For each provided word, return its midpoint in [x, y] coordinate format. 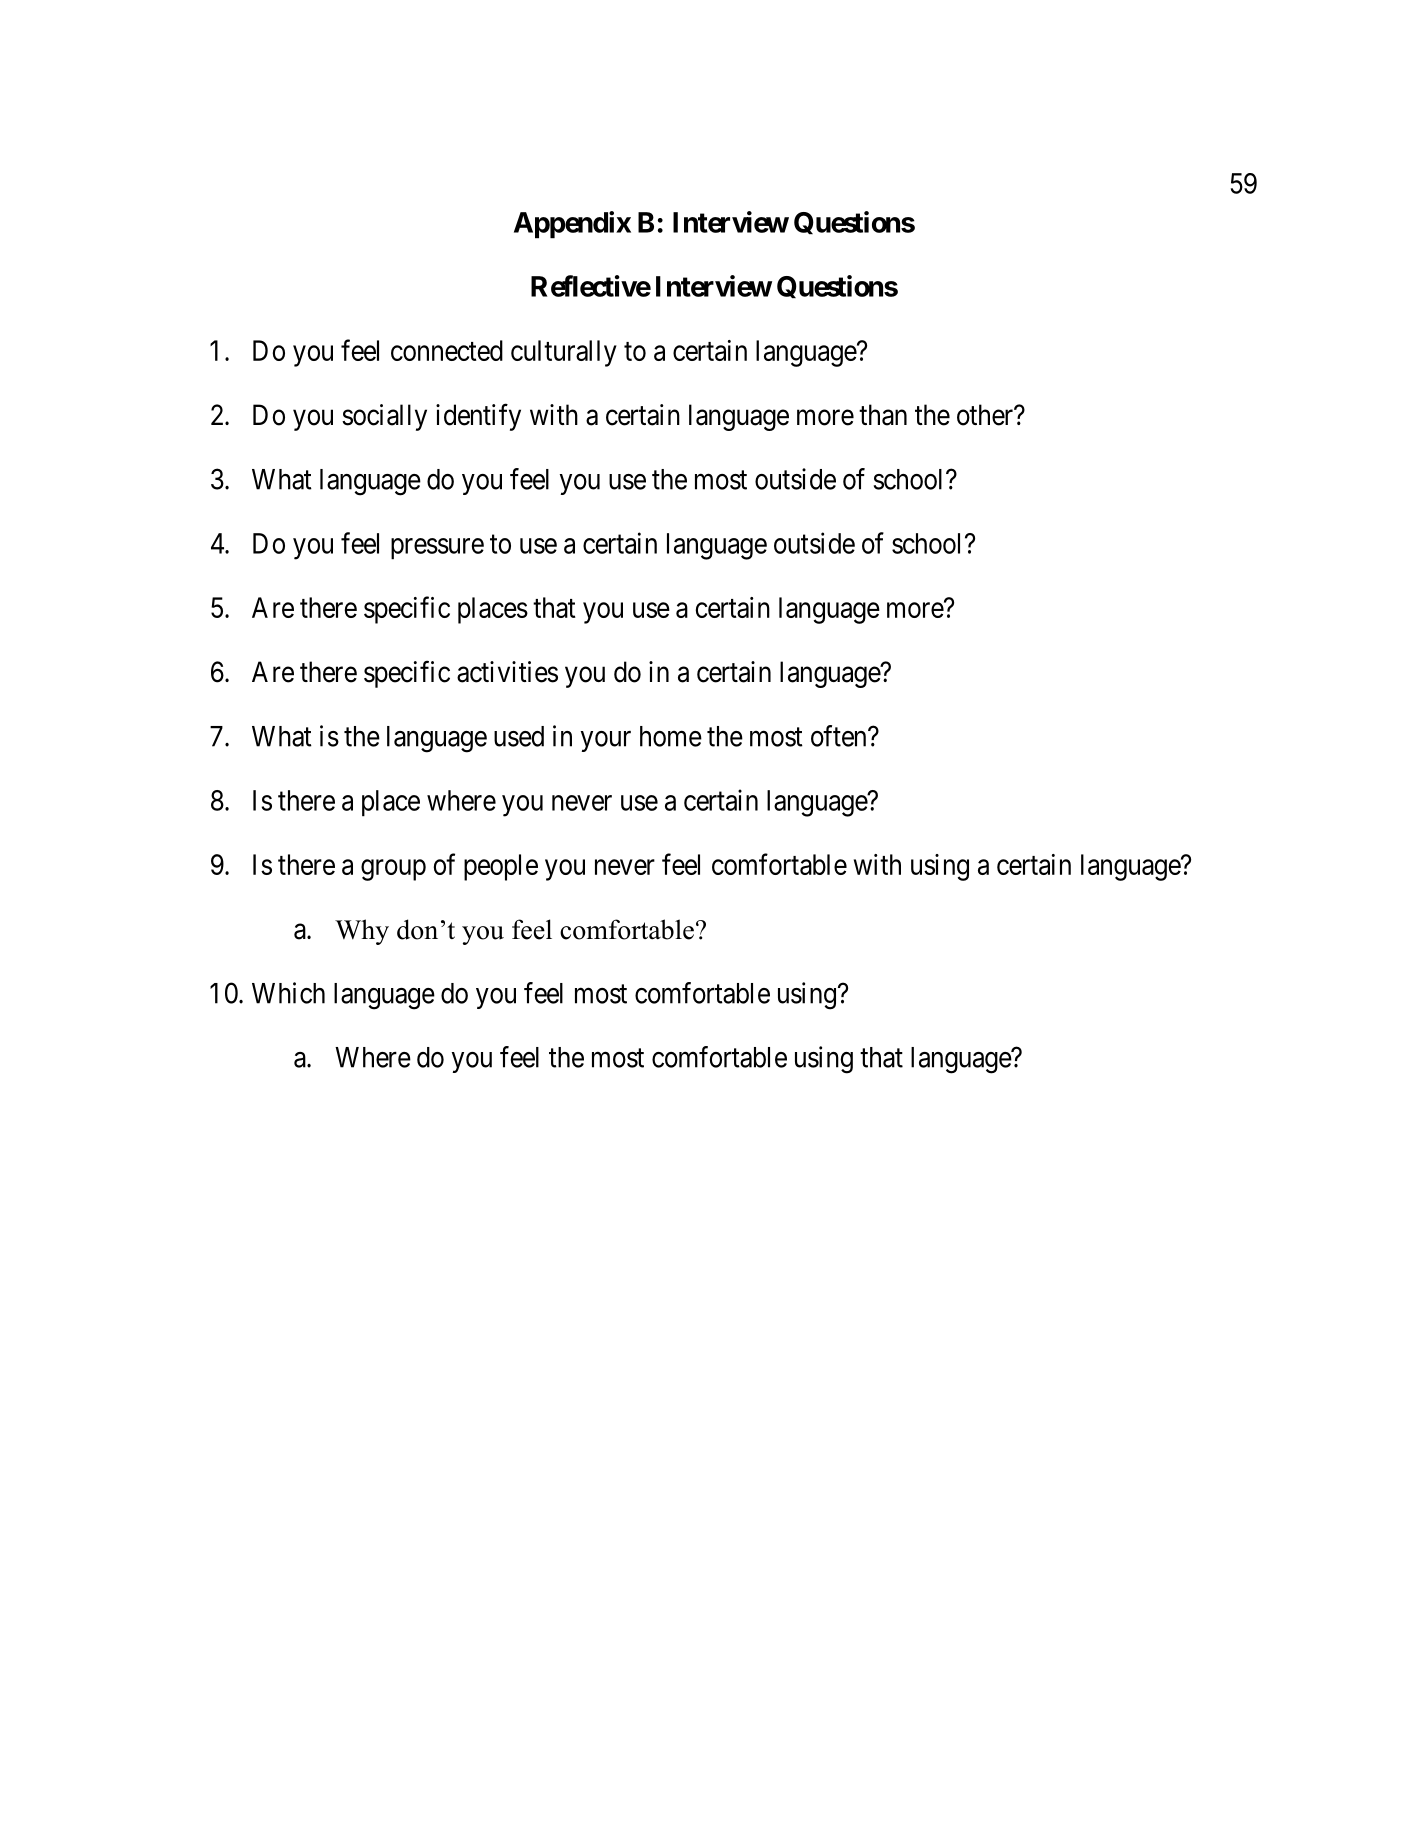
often [840, 736]
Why [362, 932]
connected [447, 350]
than [883, 415]
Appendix [572, 225]
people [501, 867]
